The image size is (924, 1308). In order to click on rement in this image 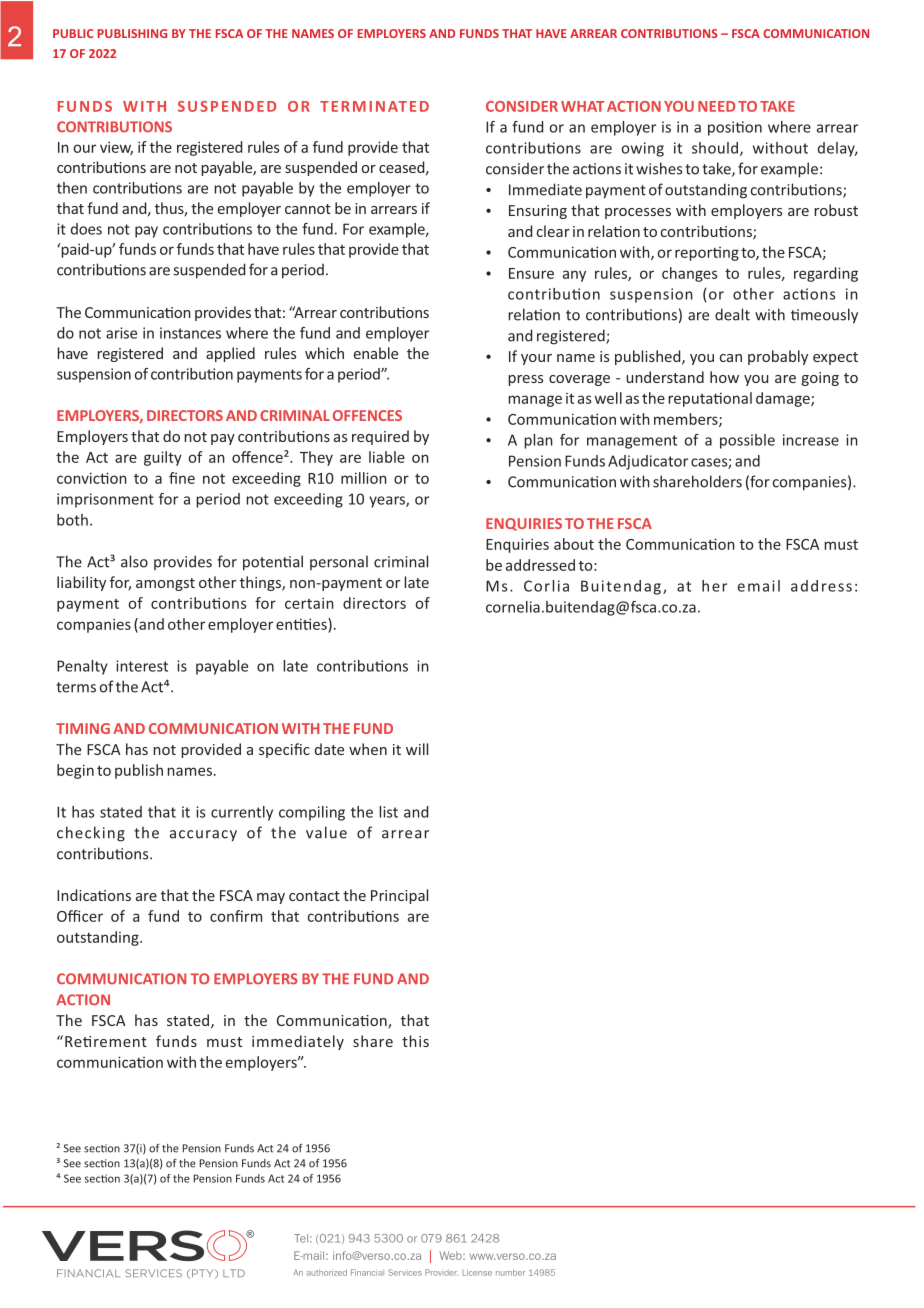, I will do `click(120, 1042)`.
